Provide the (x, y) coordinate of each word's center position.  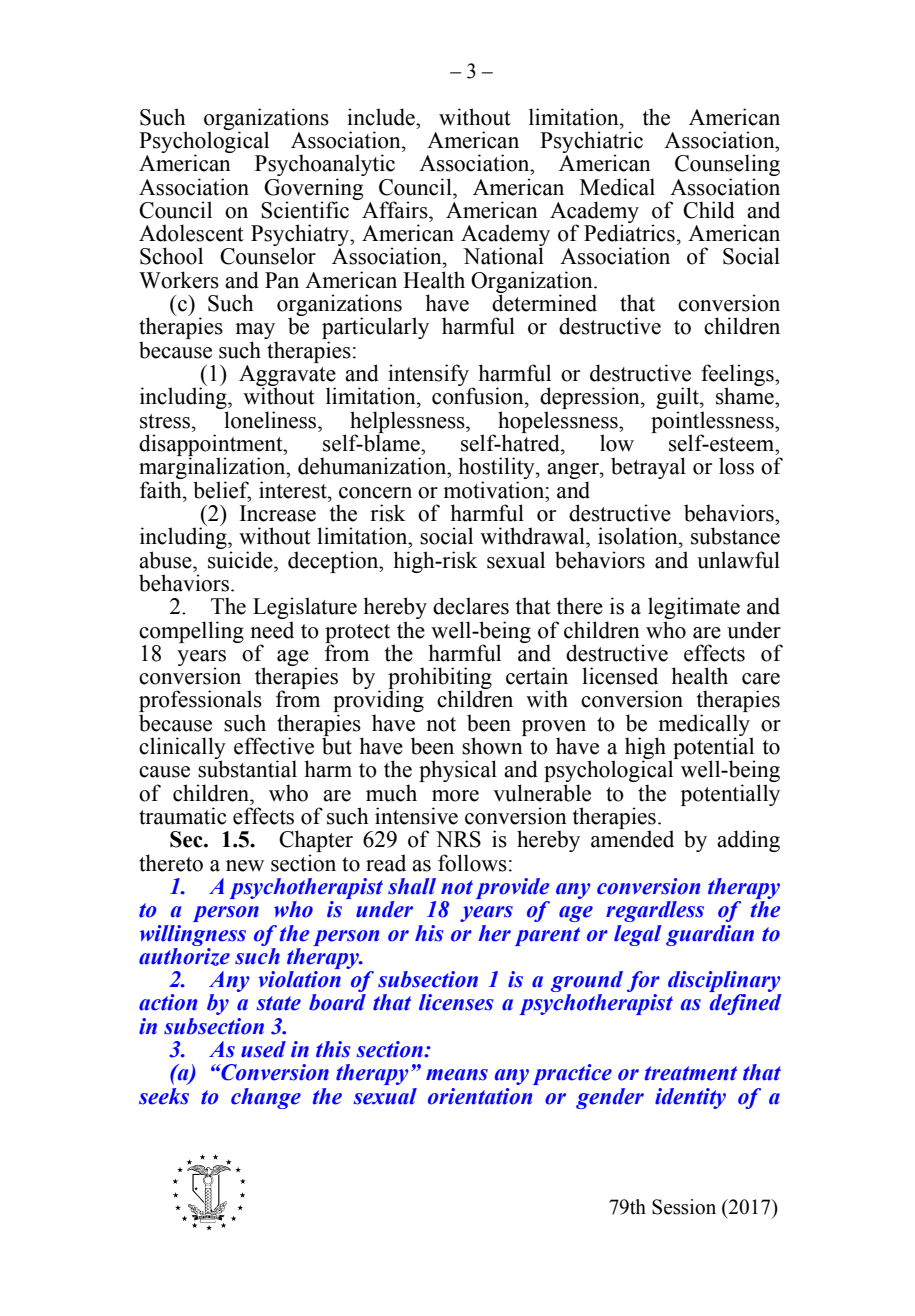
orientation (480, 1096)
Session (684, 1207)
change (266, 1098)
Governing (313, 190)
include (382, 117)
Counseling (727, 166)
